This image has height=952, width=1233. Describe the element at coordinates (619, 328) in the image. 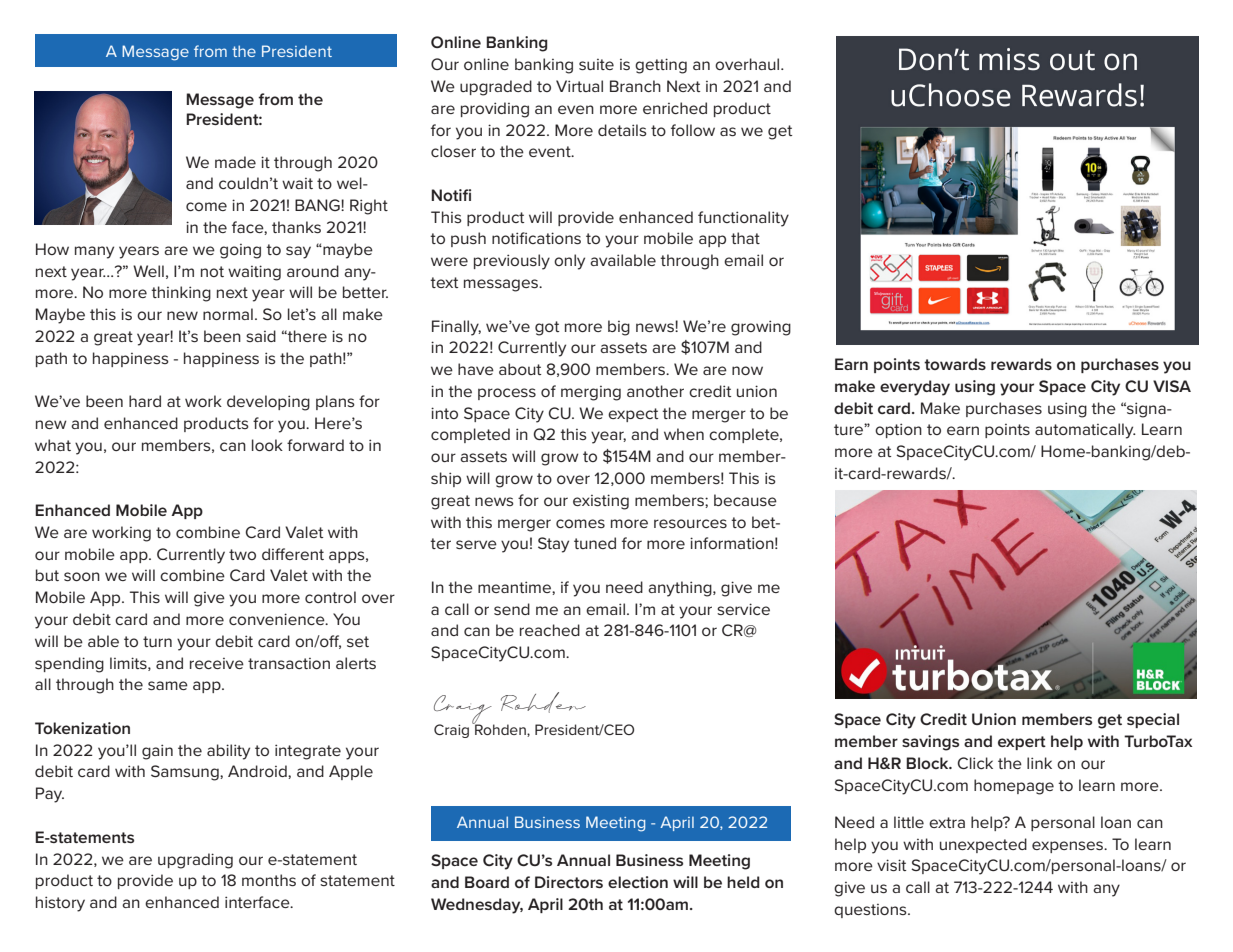

I see `big` at that location.
